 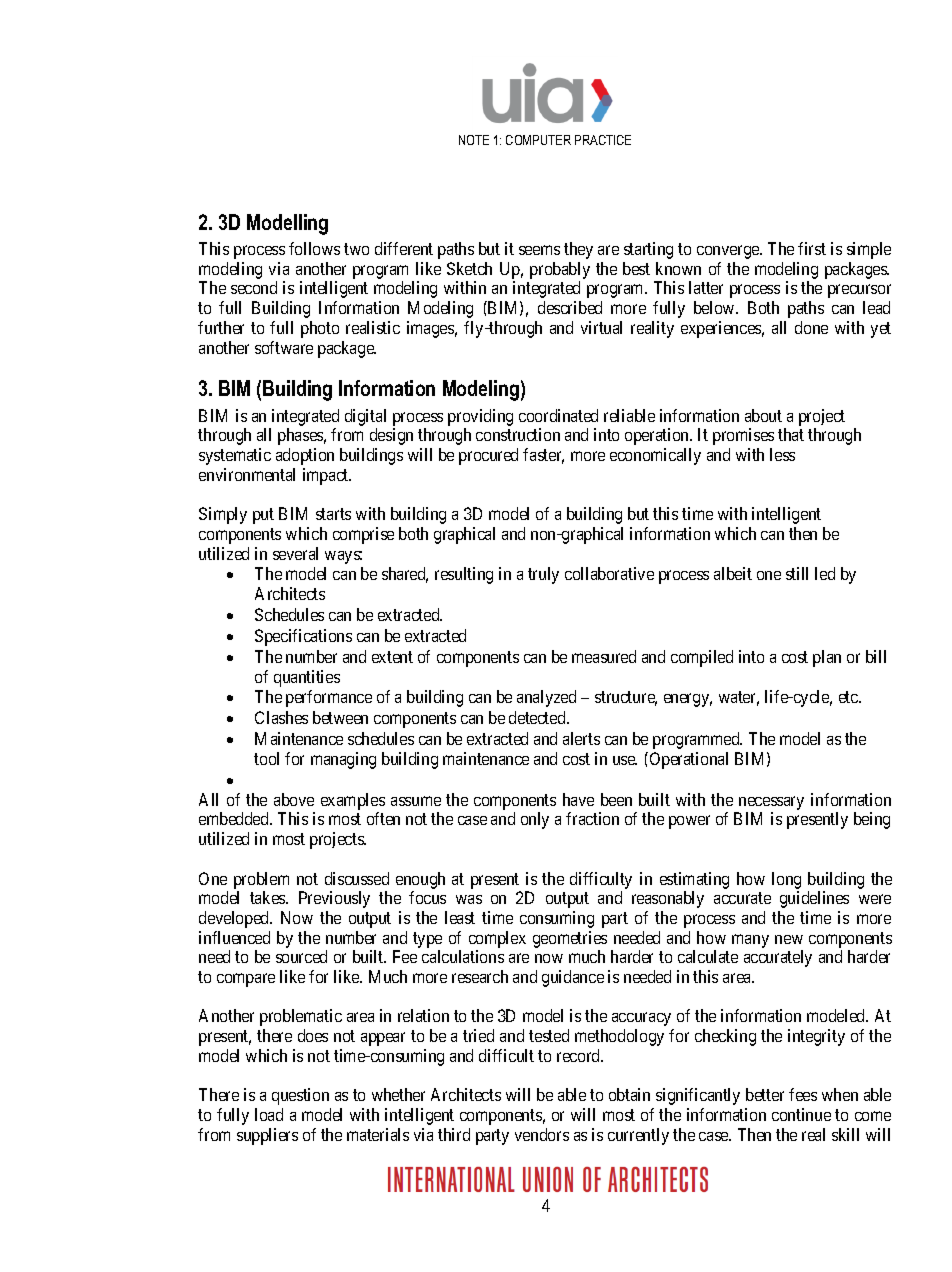 I want to click on COMPUTER, so click(x=538, y=140).
